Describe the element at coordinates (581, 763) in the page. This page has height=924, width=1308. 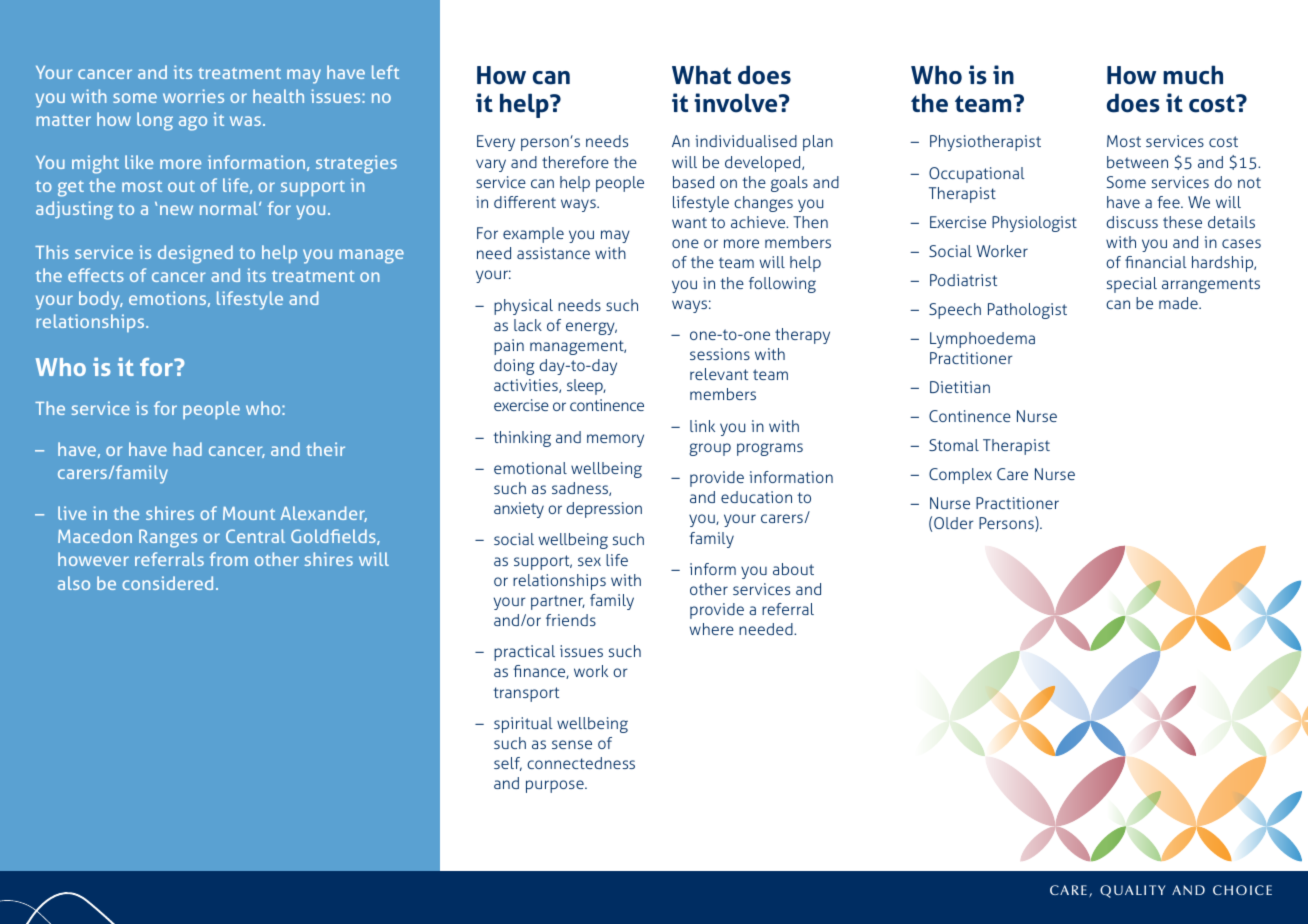
I see `connectedness` at that location.
